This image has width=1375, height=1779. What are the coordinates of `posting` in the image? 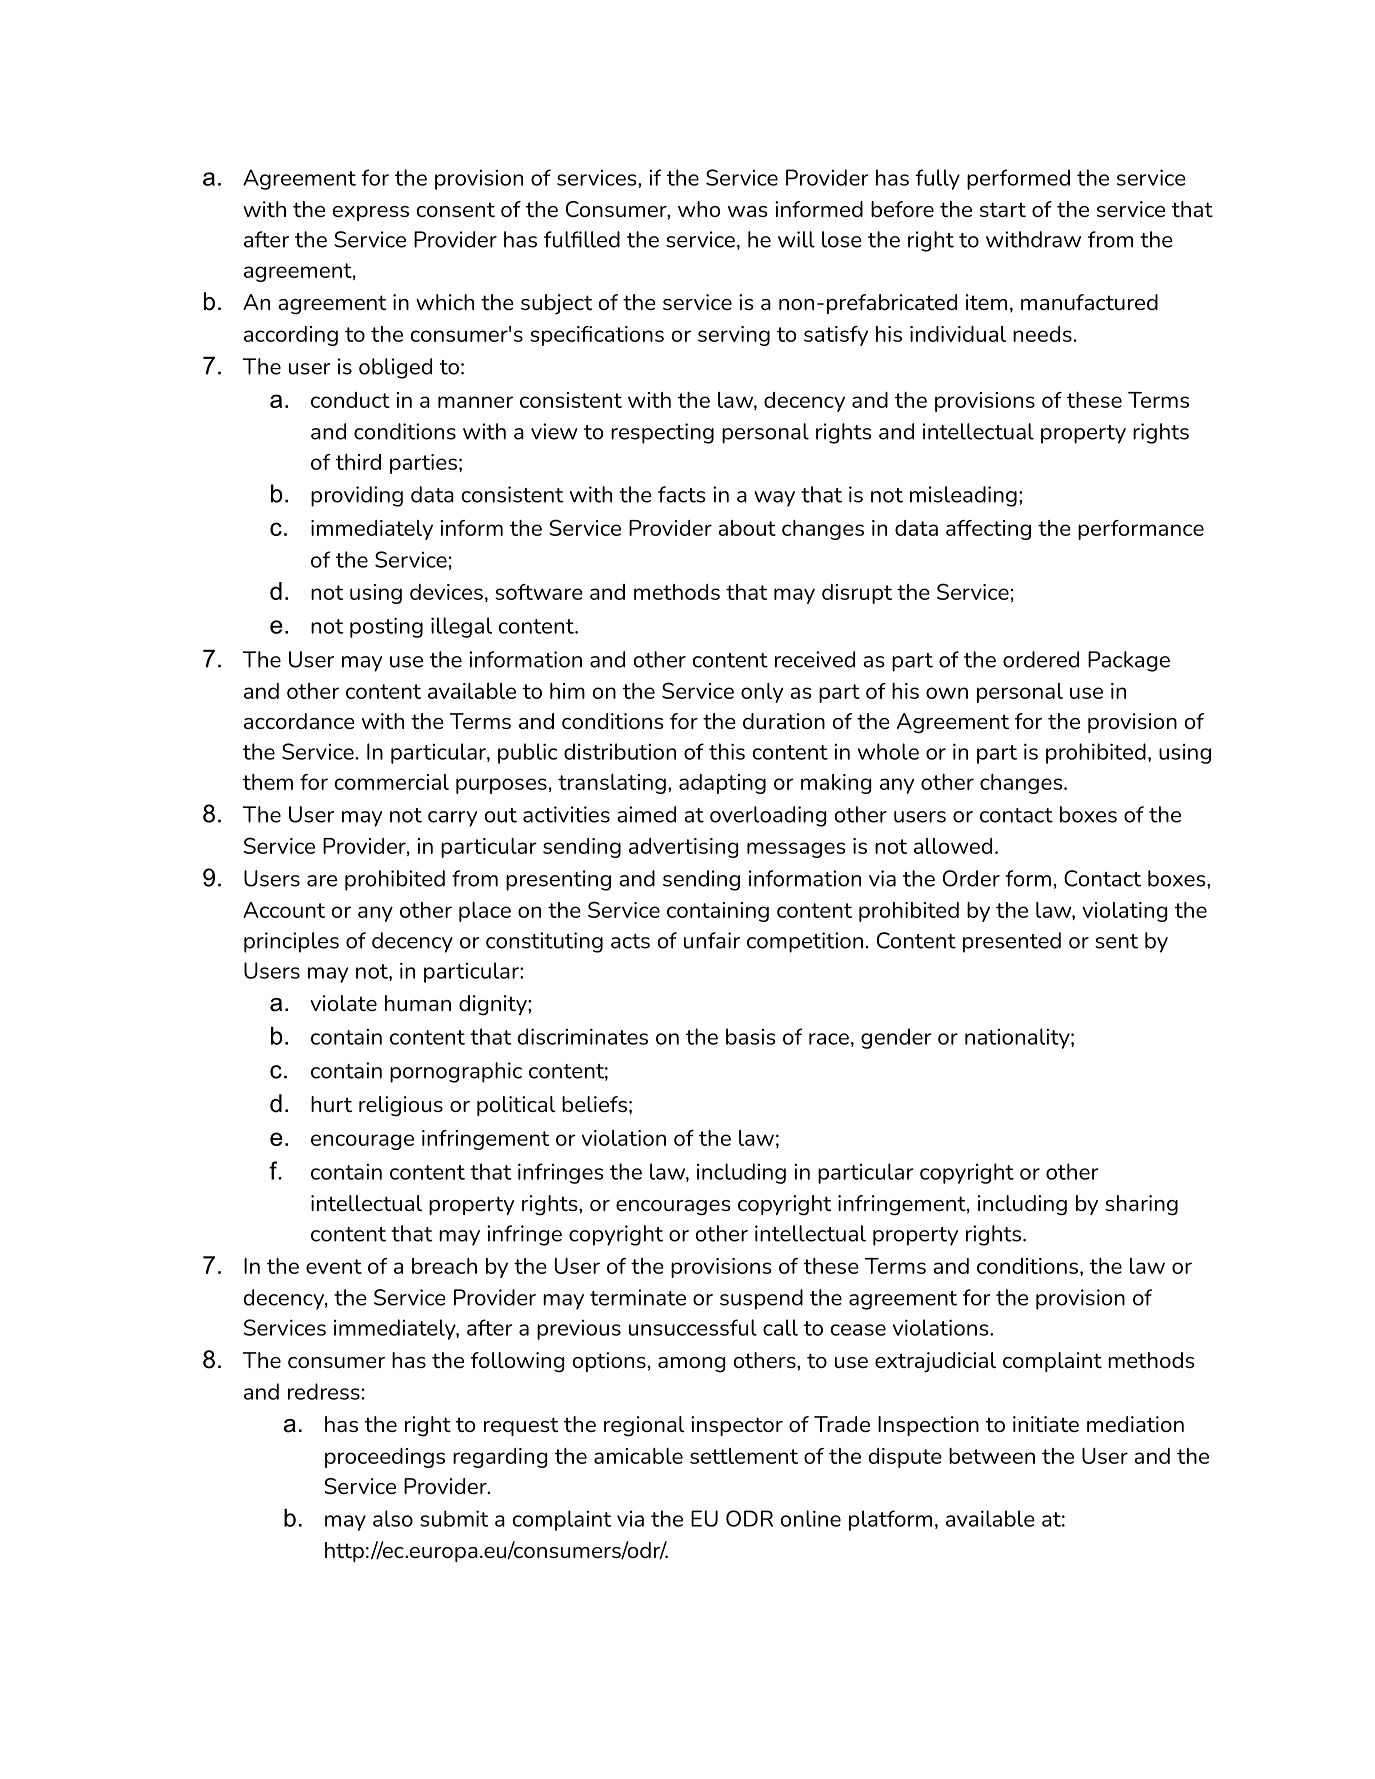 It's located at (386, 627).
